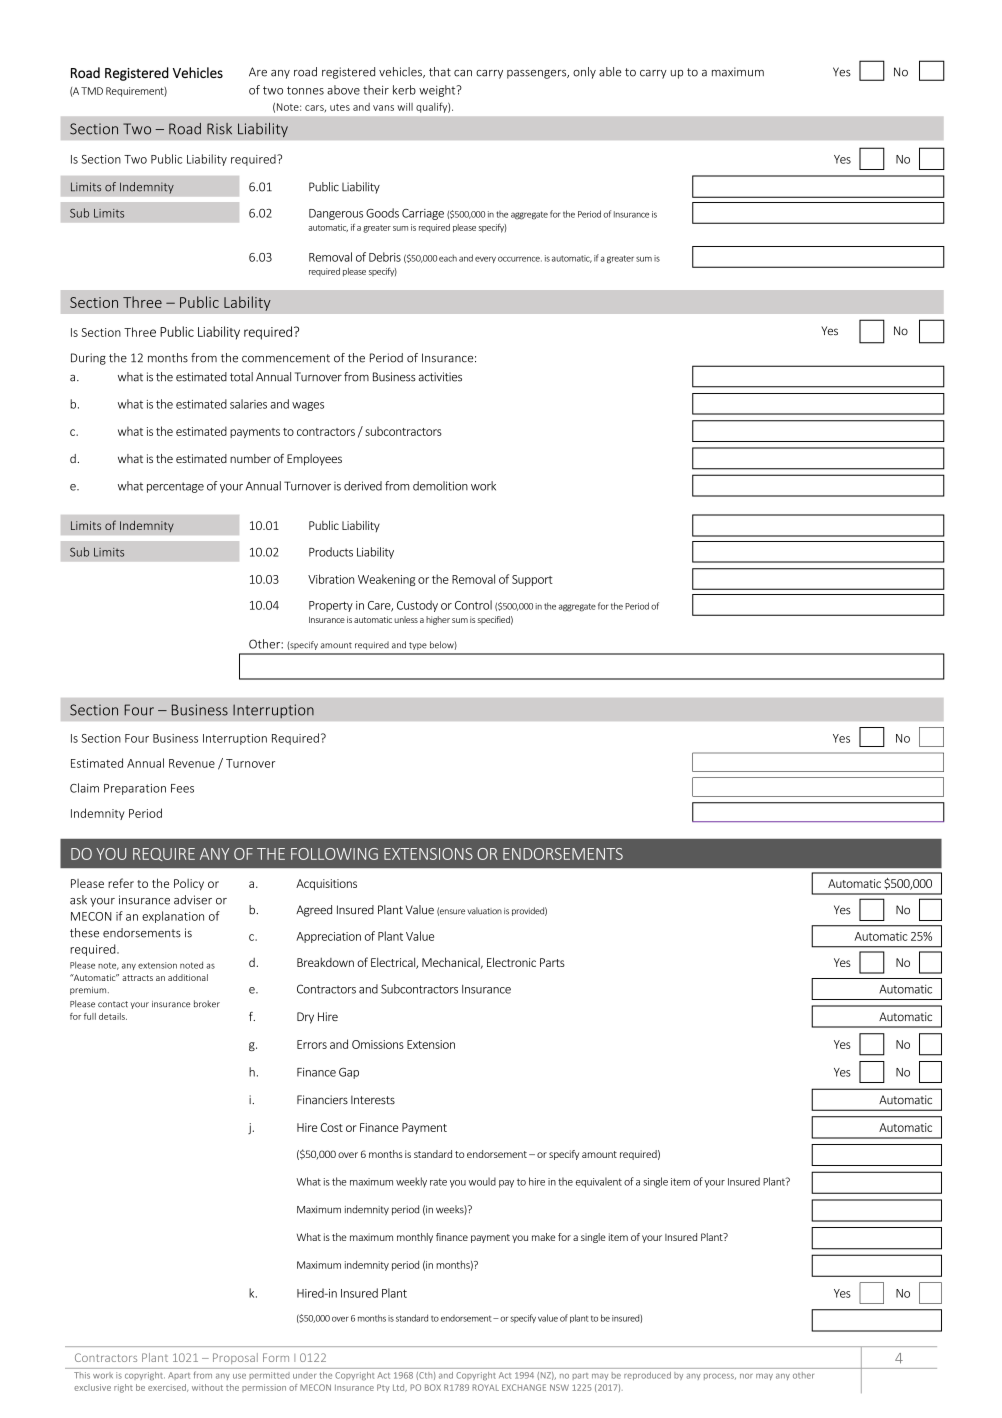 The width and height of the screenshot is (1002, 1418). What do you see at coordinates (192, 763) in the screenshot?
I see `Revenue` at bounding box center [192, 763].
